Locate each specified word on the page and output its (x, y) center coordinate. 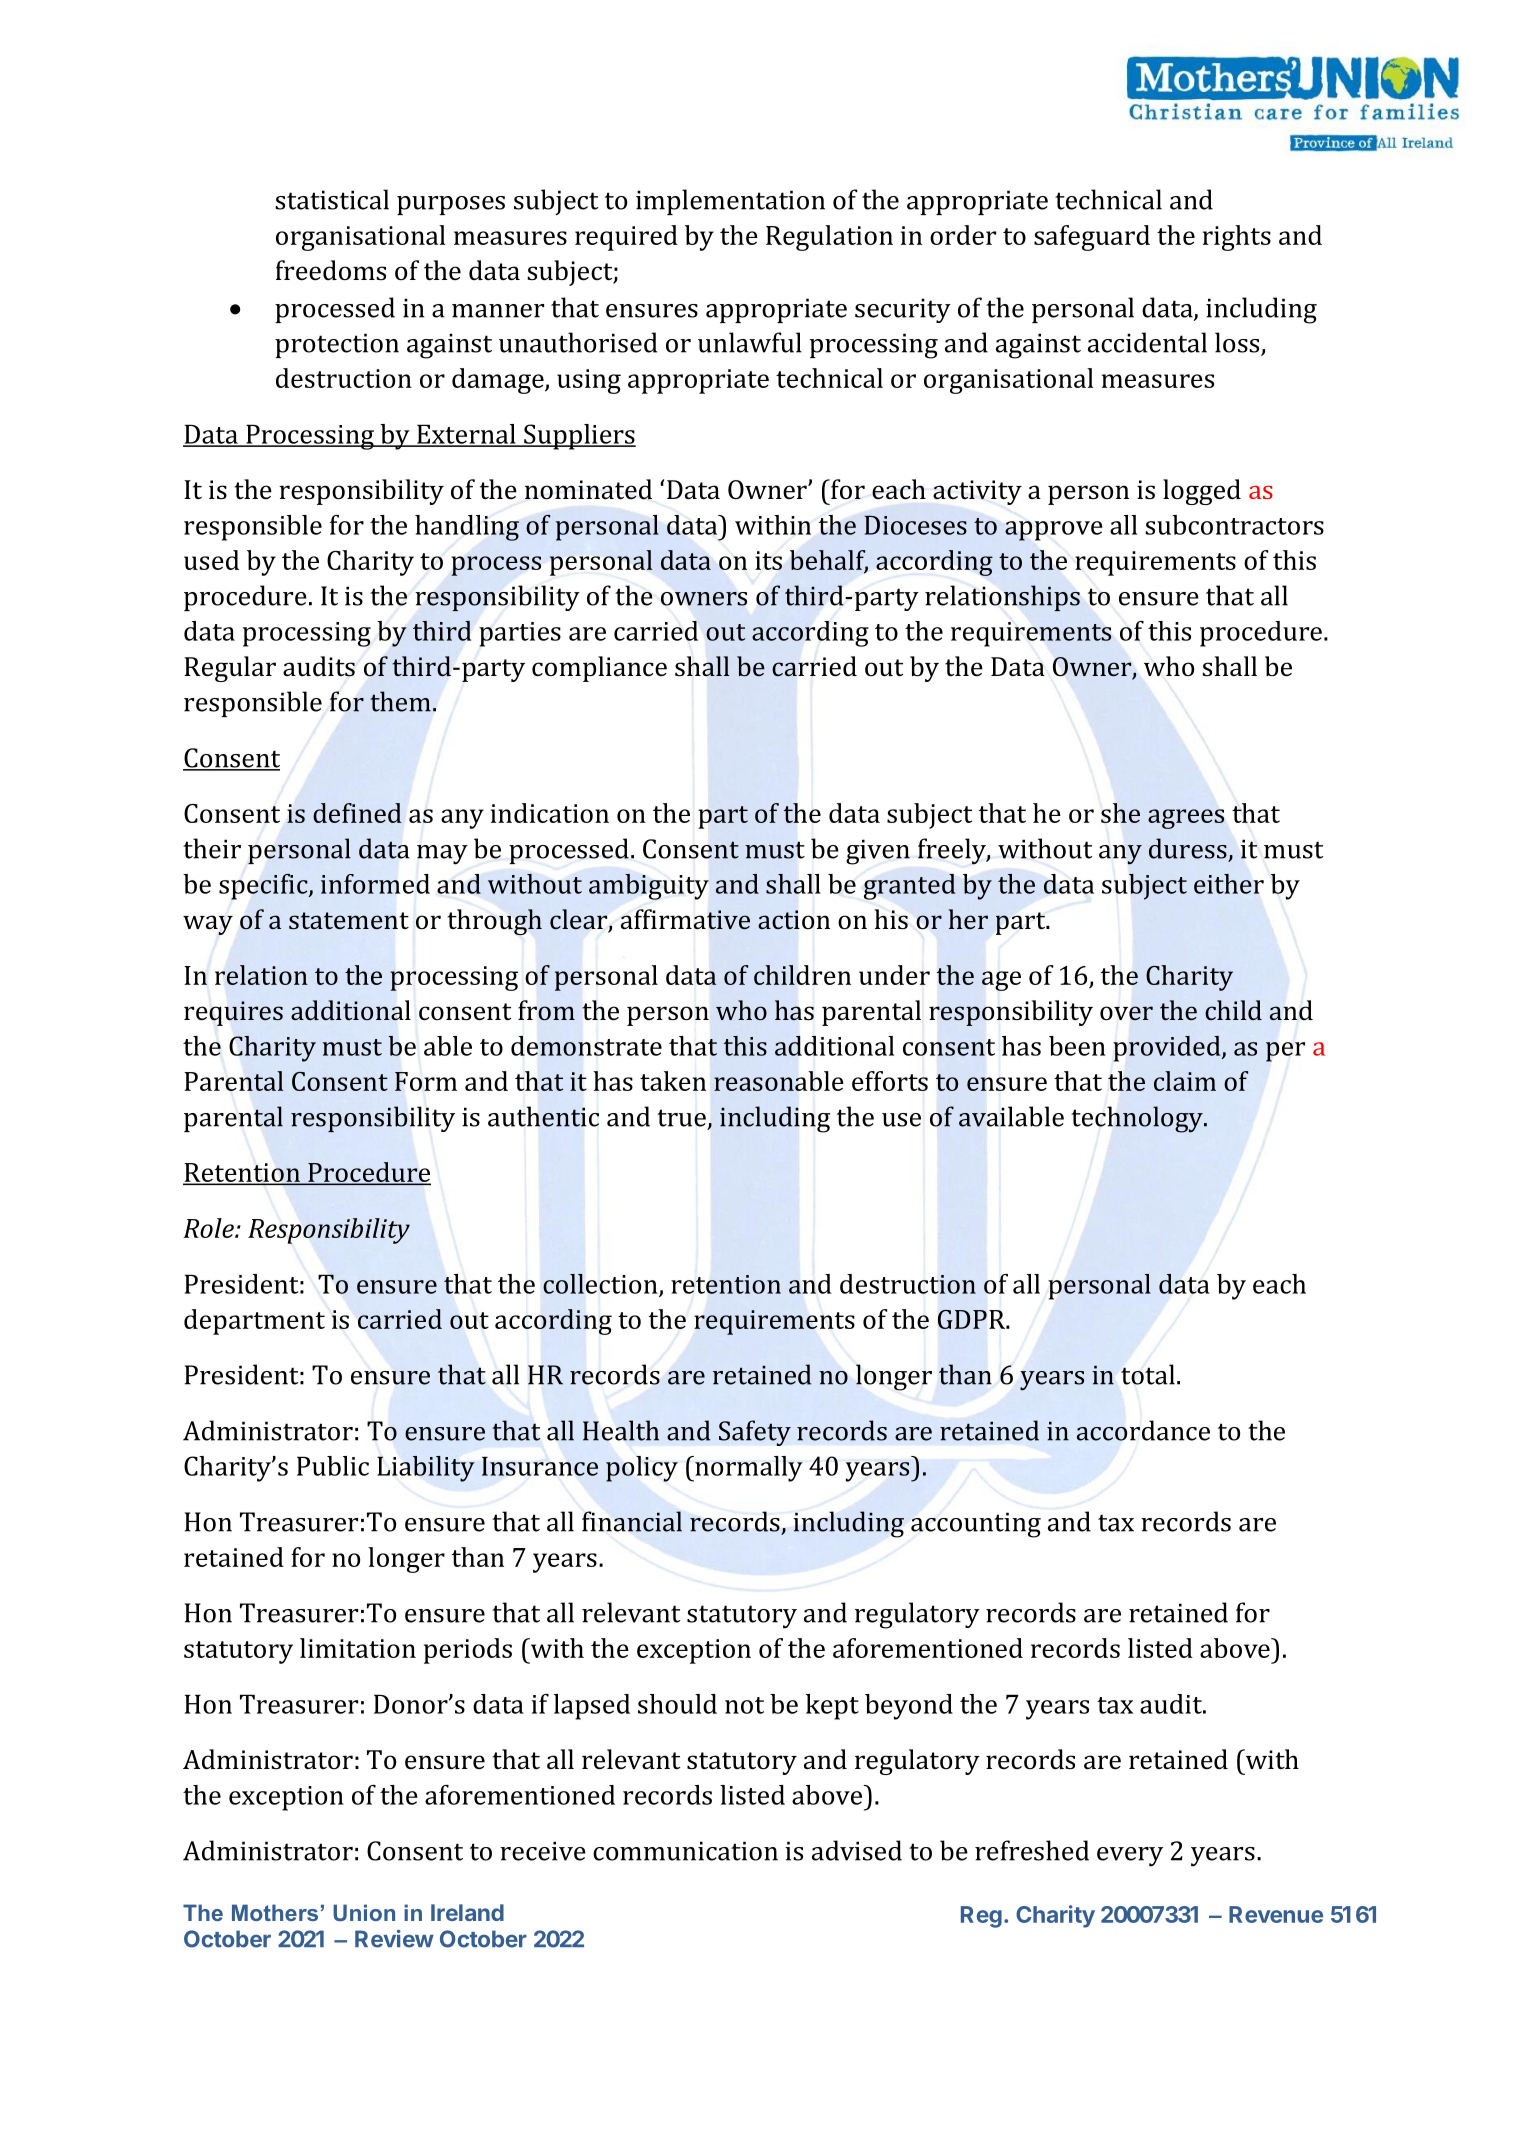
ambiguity (649, 887)
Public (333, 1466)
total (1148, 1374)
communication (685, 1851)
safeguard (1092, 238)
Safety (755, 1433)
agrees (1186, 819)
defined (357, 813)
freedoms (331, 270)
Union (364, 1912)
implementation (730, 202)
